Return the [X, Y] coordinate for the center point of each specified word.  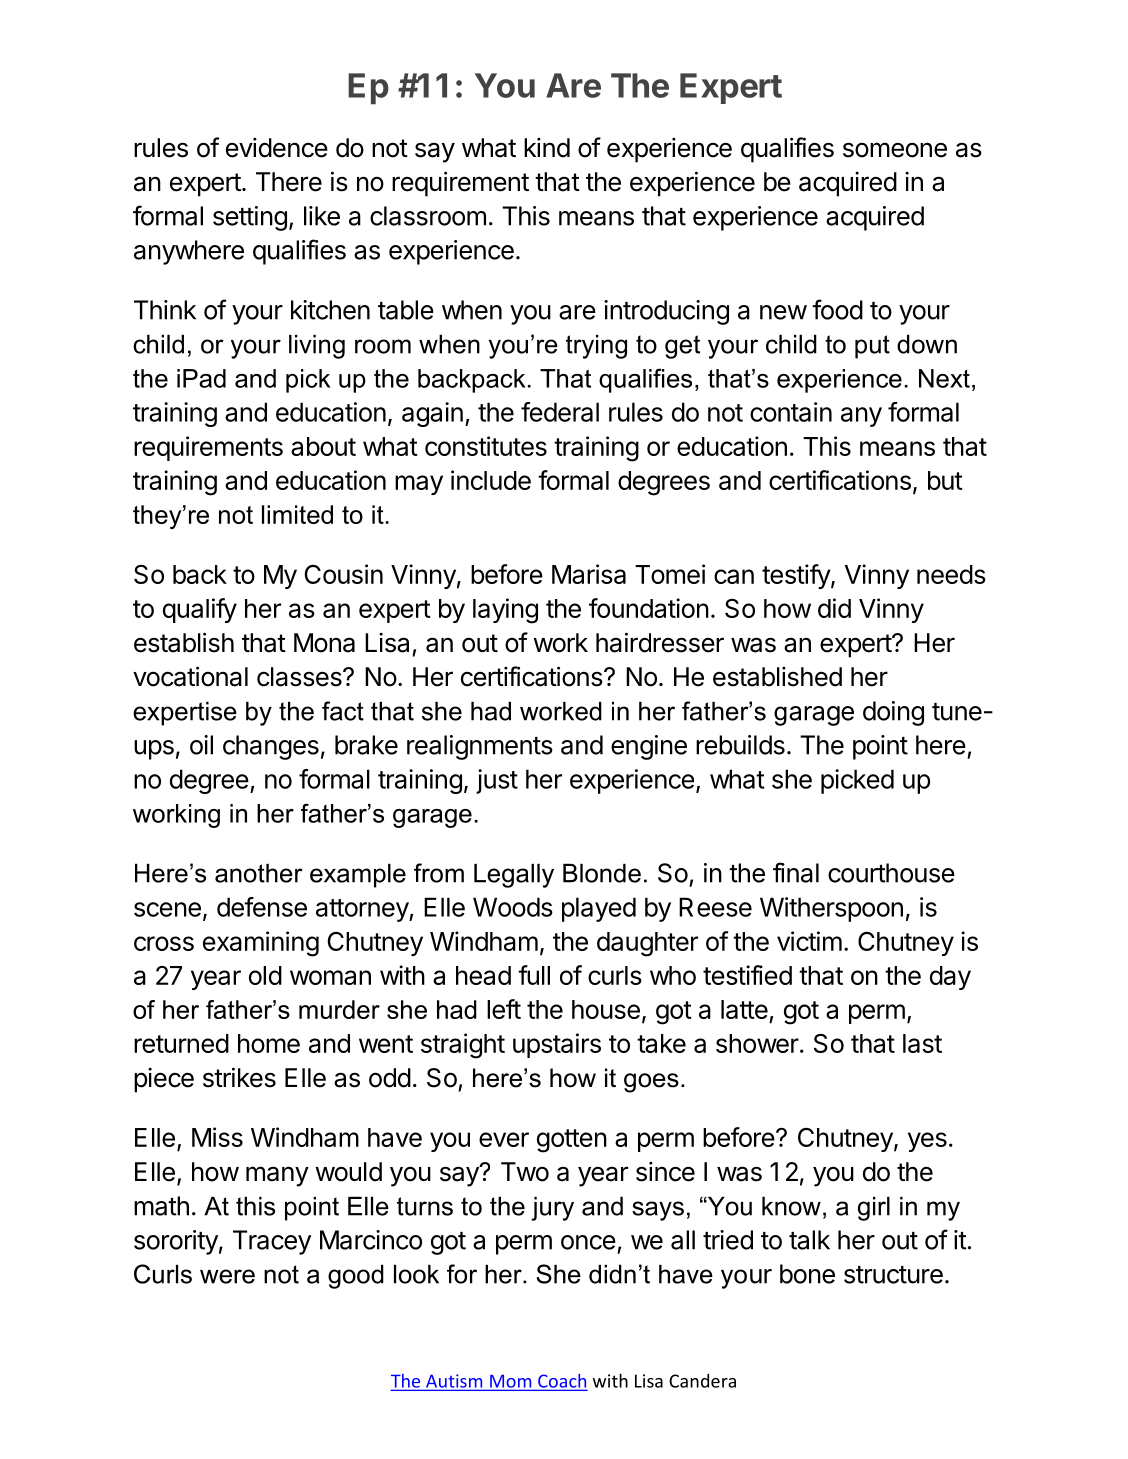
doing [893, 713]
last [922, 1043]
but [945, 480]
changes [271, 747]
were [227, 1276]
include [491, 480]
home [269, 1043]
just [497, 781]
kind [547, 148]
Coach [561, 1382]
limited [297, 514]
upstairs [557, 1045]
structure [893, 1275]
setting [250, 218]
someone [895, 150]
